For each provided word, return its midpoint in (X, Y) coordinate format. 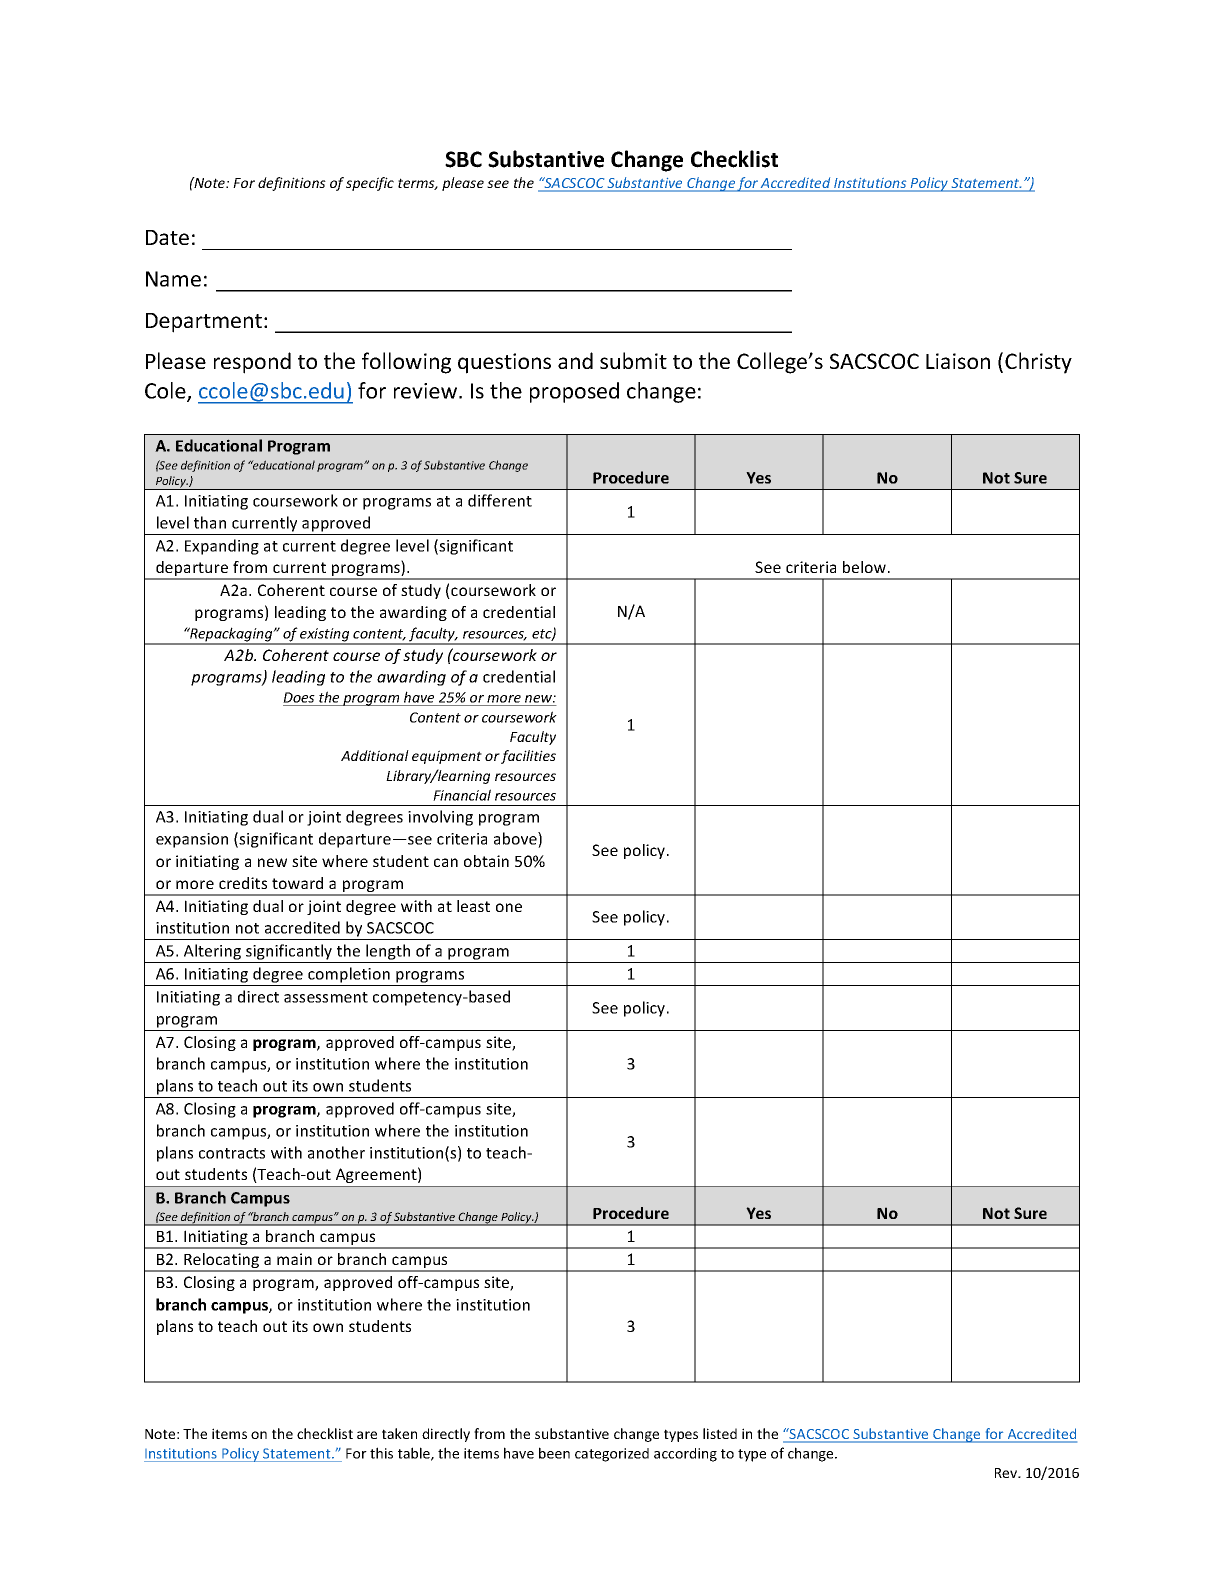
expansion (192, 840)
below (866, 567)
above (516, 840)
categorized (612, 1455)
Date (167, 237)
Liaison (958, 361)
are (367, 1435)
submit (633, 360)
